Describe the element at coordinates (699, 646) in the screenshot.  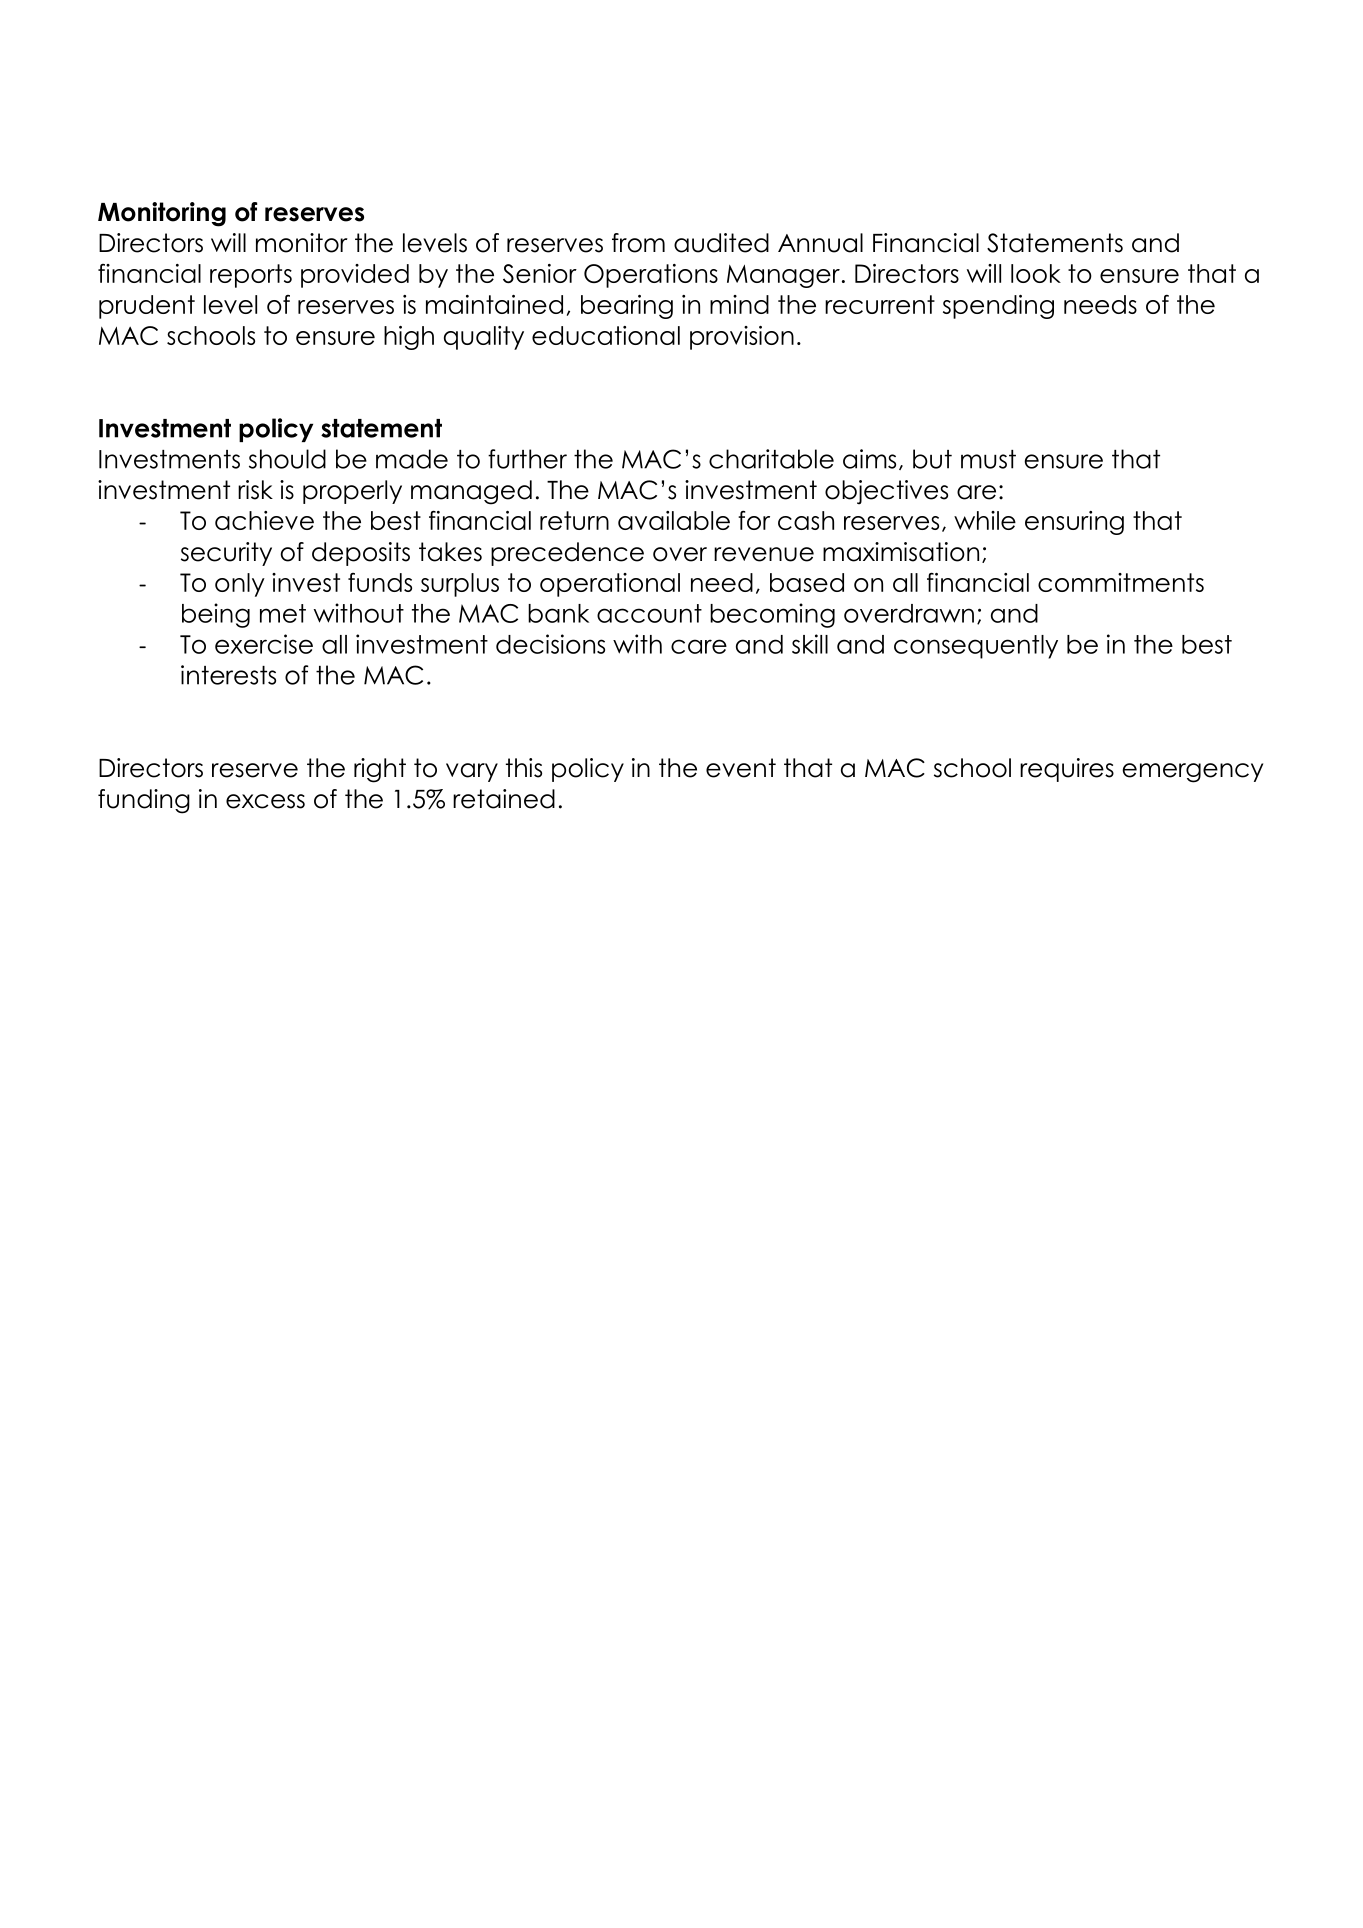
I see `care` at that location.
